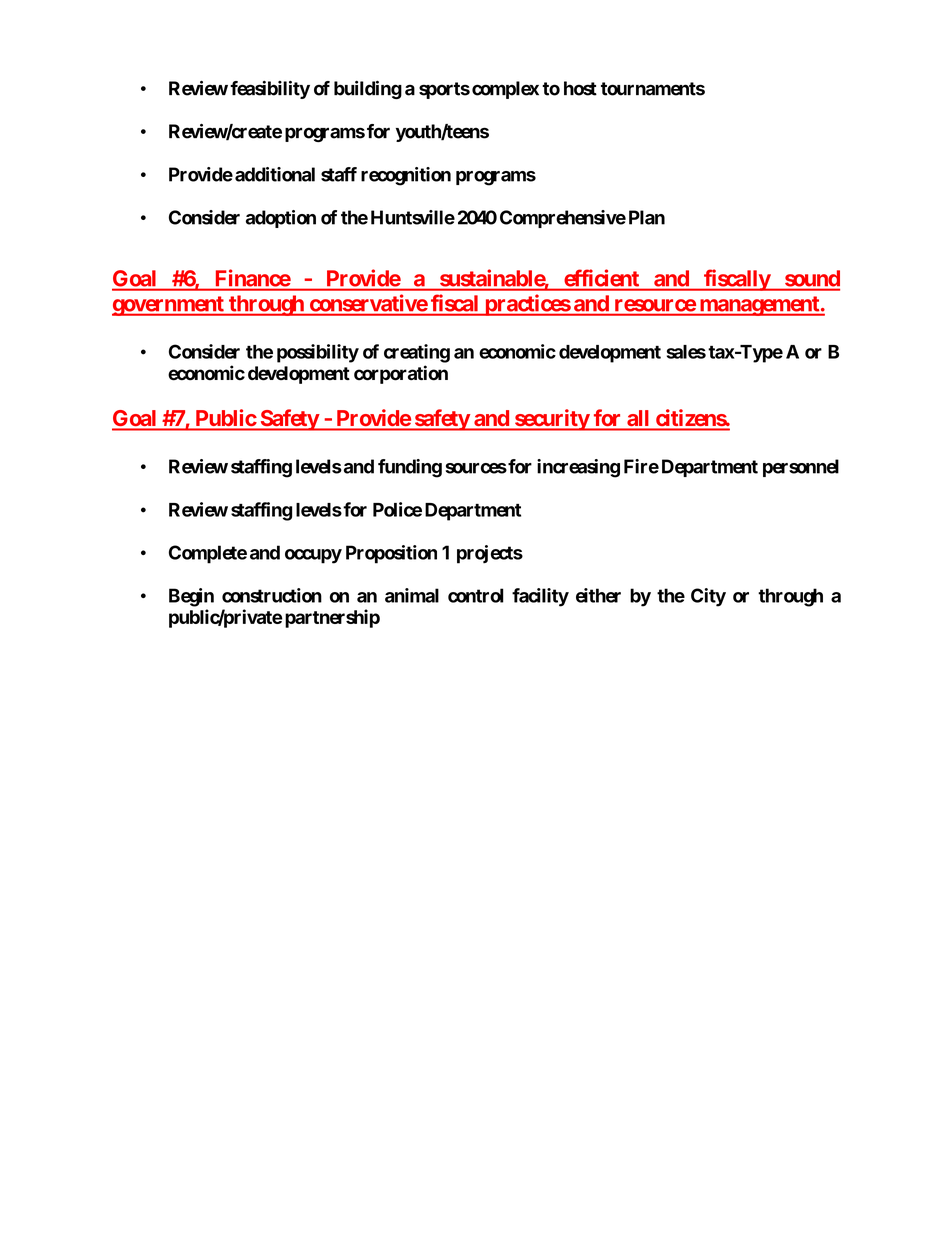 The height and width of the image is (1233, 952). I want to click on management, so click(759, 306).
